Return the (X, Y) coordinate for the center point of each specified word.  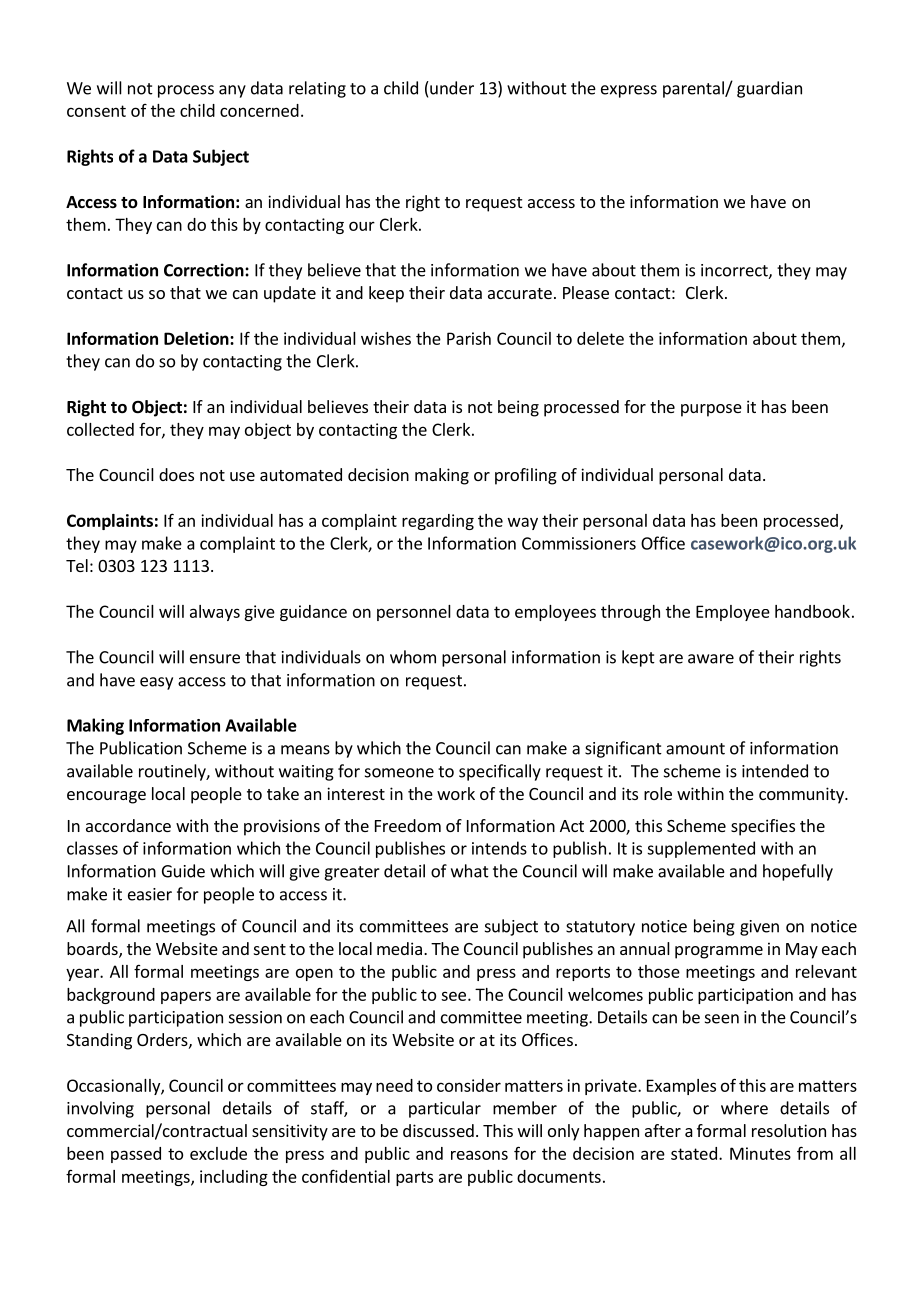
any (232, 91)
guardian (769, 89)
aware (711, 659)
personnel (414, 613)
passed (136, 1155)
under (451, 88)
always (215, 613)
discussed (438, 1130)
